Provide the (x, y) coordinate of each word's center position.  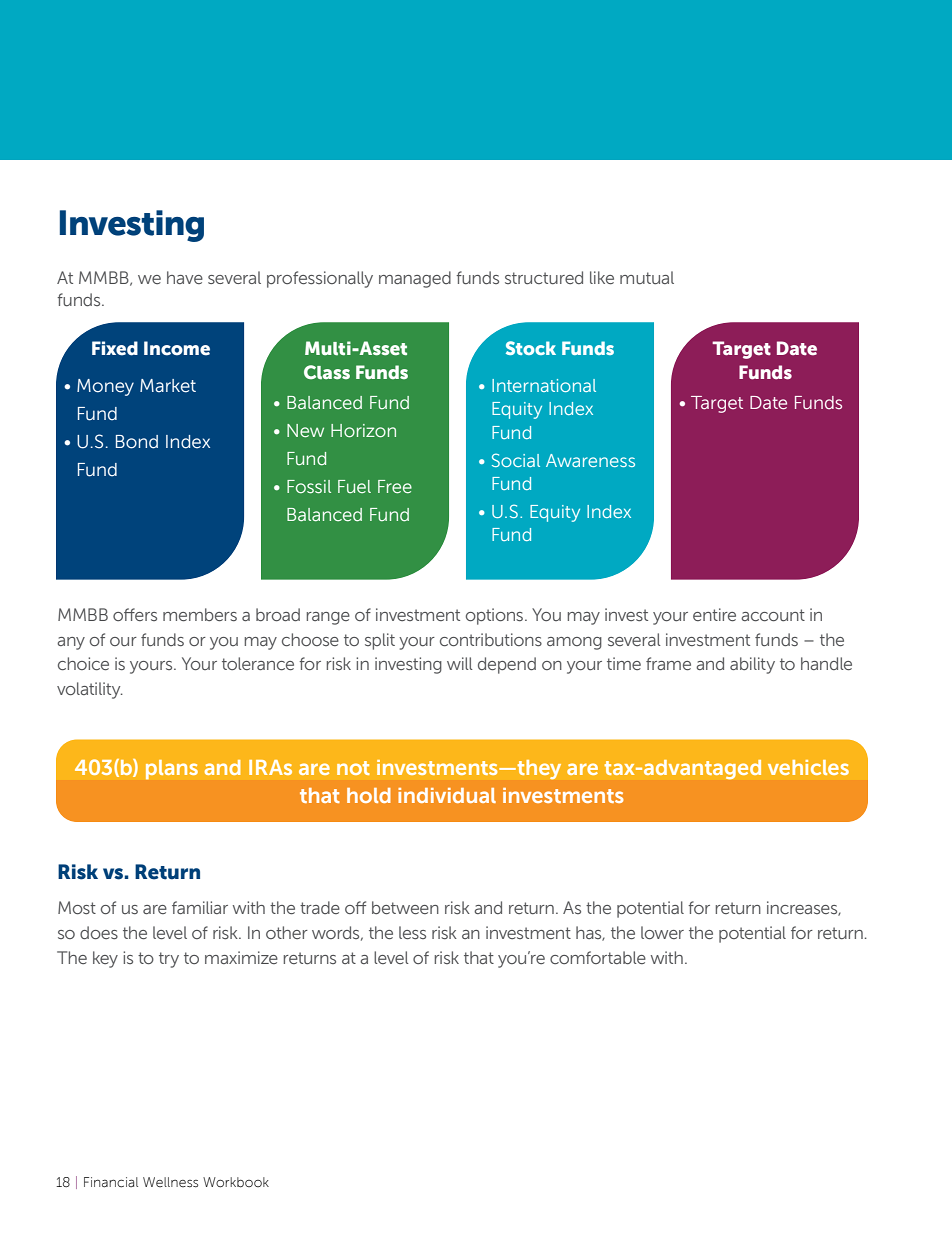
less (412, 932)
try (169, 960)
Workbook (236, 1182)
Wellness (170, 1182)
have (185, 277)
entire (714, 614)
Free (395, 487)
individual (447, 795)
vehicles (808, 767)
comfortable (598, 957)
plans (172, 770)
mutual (647, 277)
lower (662, 932)
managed (415, 279)
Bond (137, 442)
